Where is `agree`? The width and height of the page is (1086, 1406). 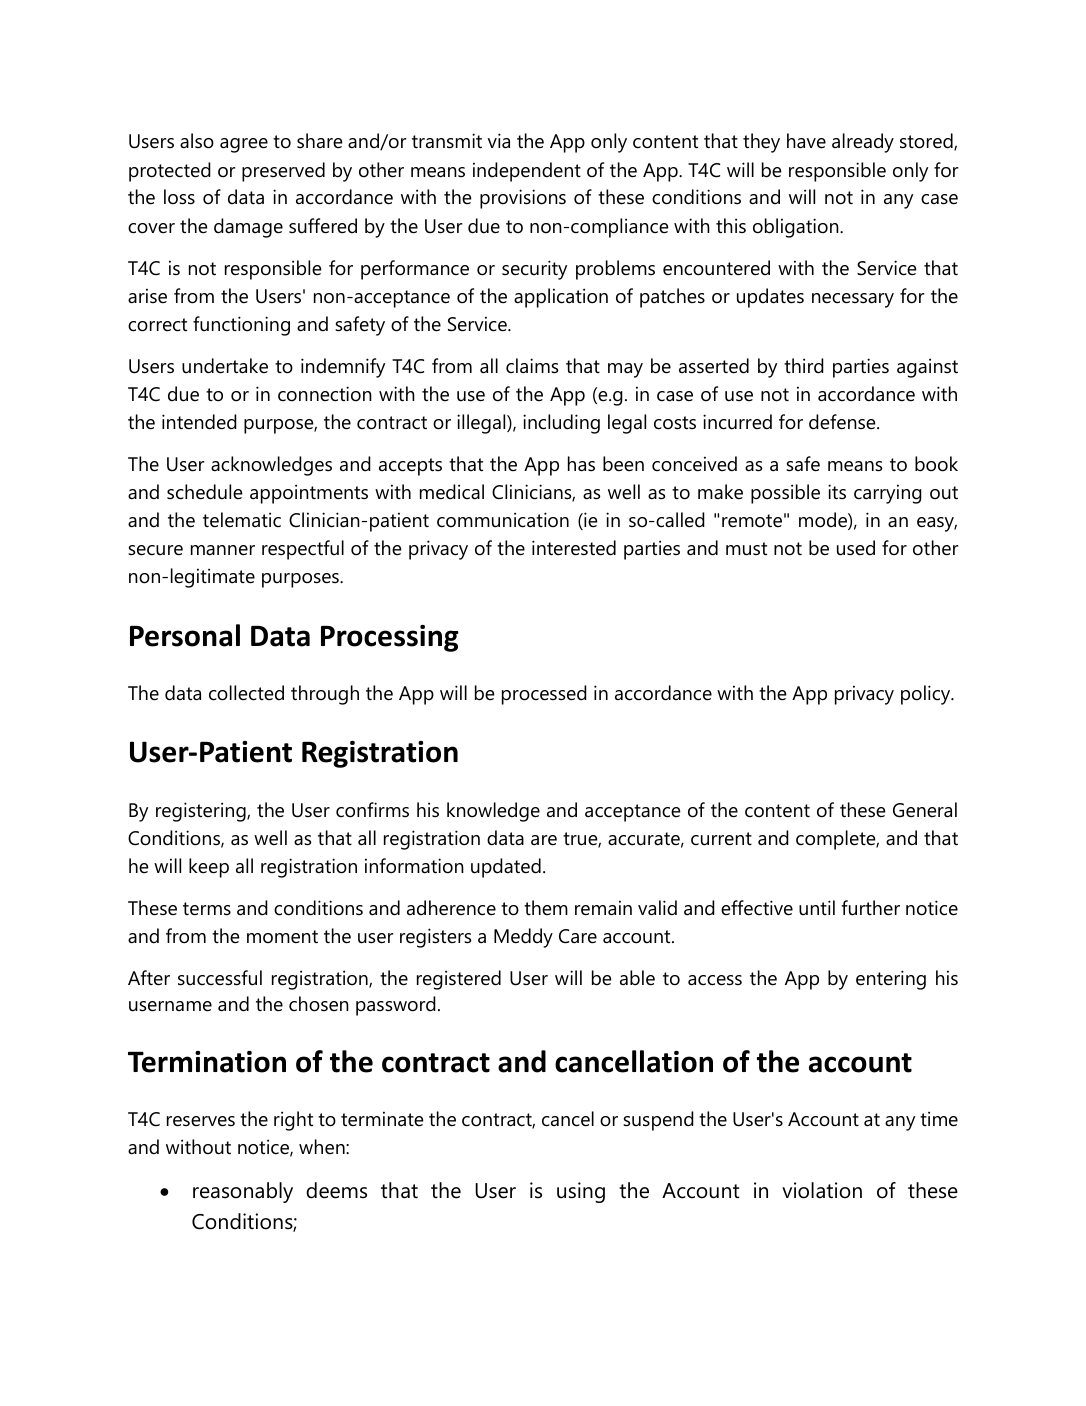
agree is located at coordinates (244, 145).
